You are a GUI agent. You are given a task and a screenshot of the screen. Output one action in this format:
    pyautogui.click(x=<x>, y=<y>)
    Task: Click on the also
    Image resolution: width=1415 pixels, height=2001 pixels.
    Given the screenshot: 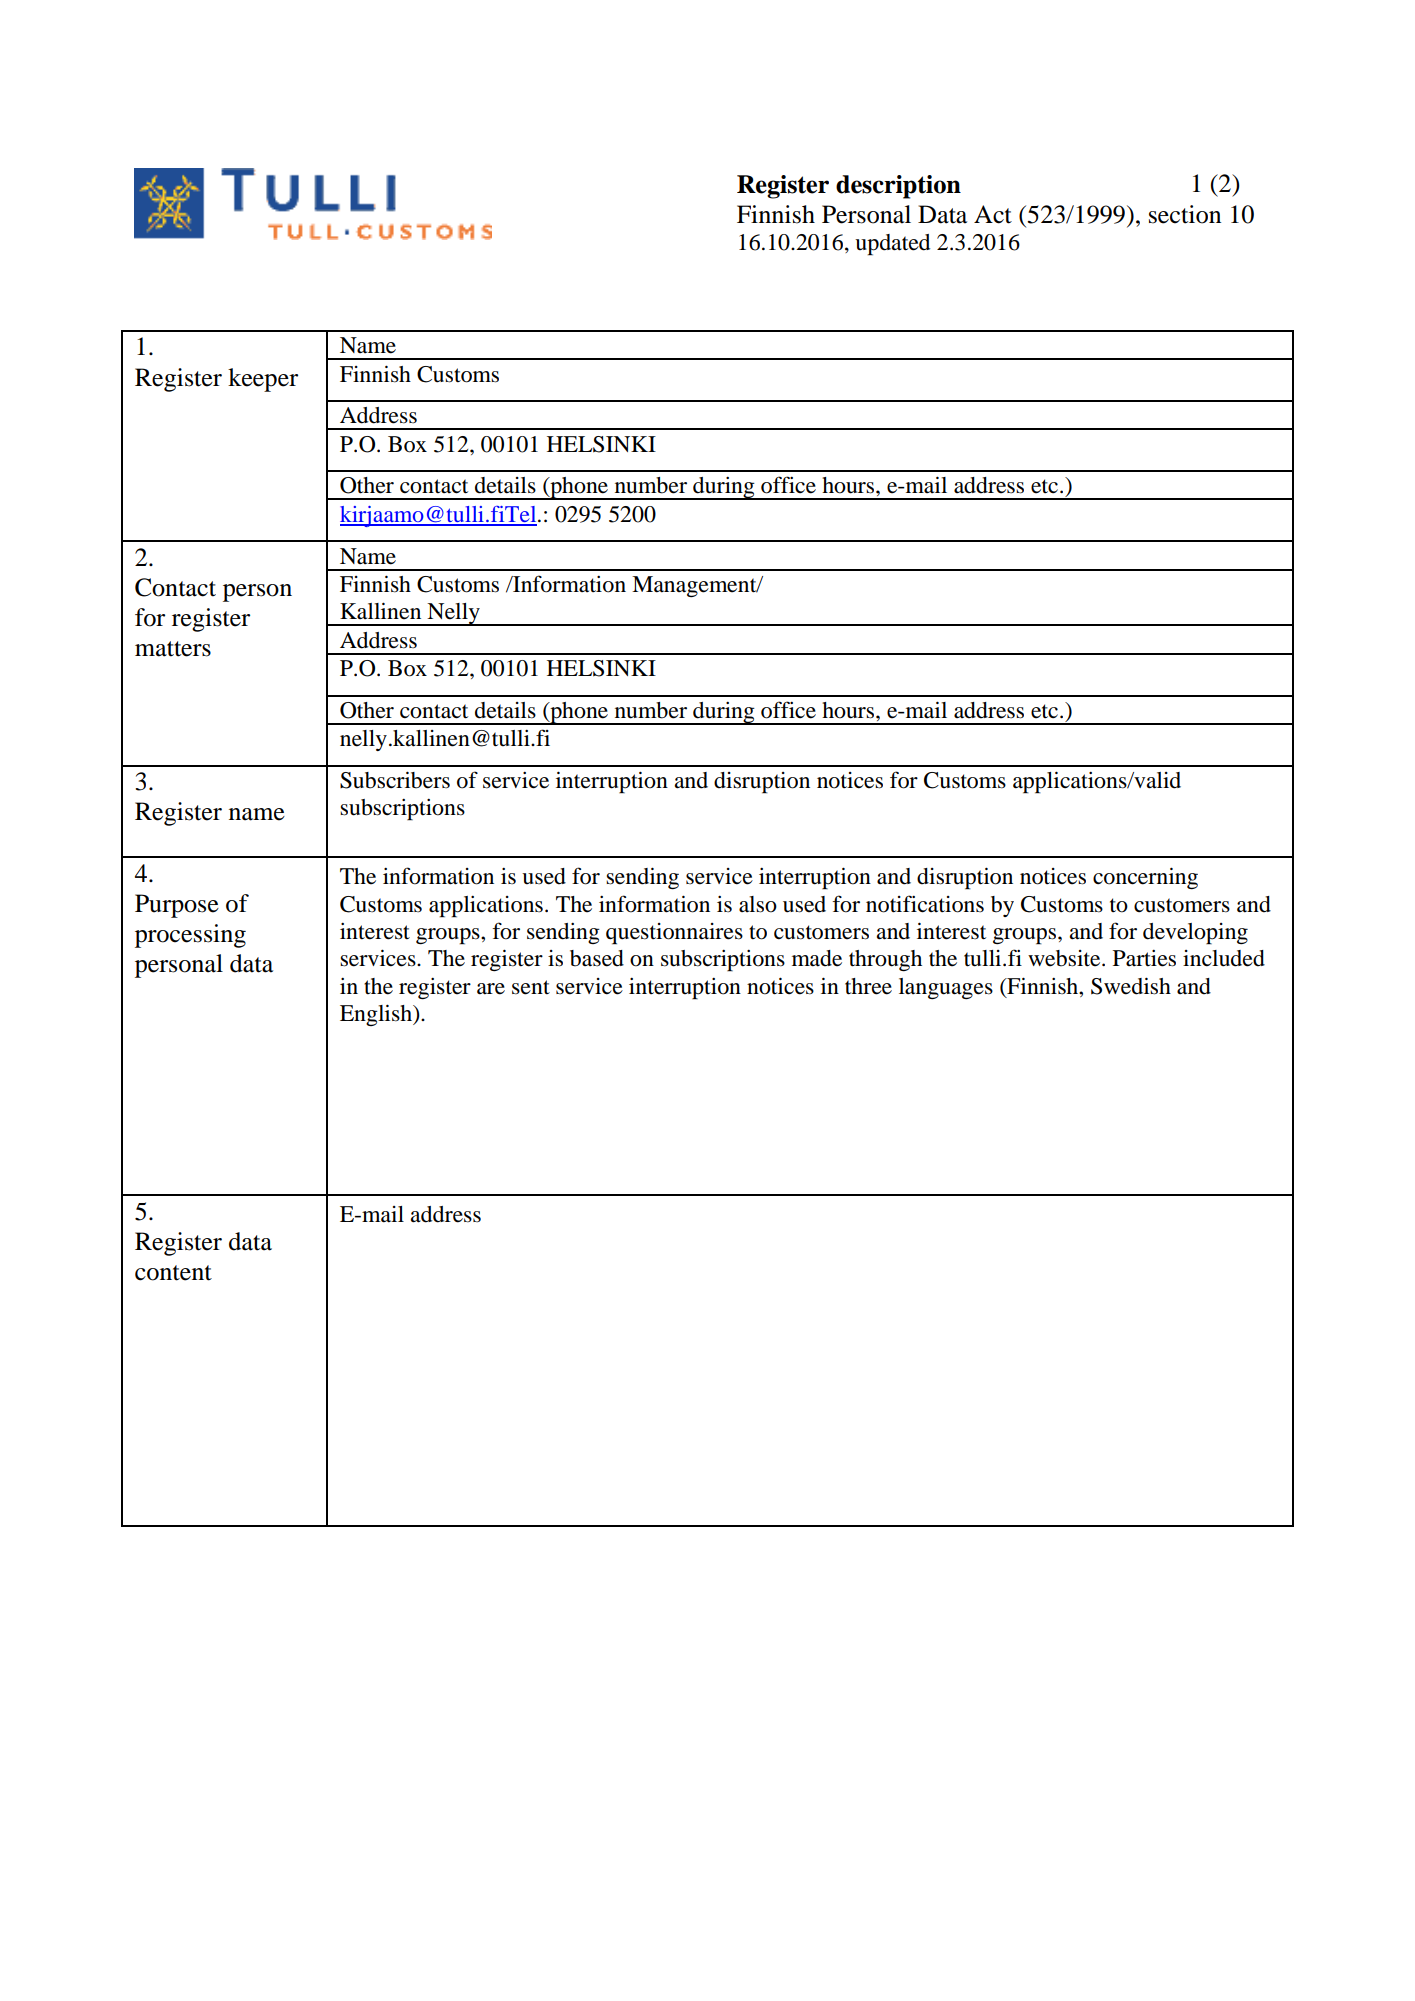 What is the action you would take?
    pyautogui.click(x=758, y=904)
